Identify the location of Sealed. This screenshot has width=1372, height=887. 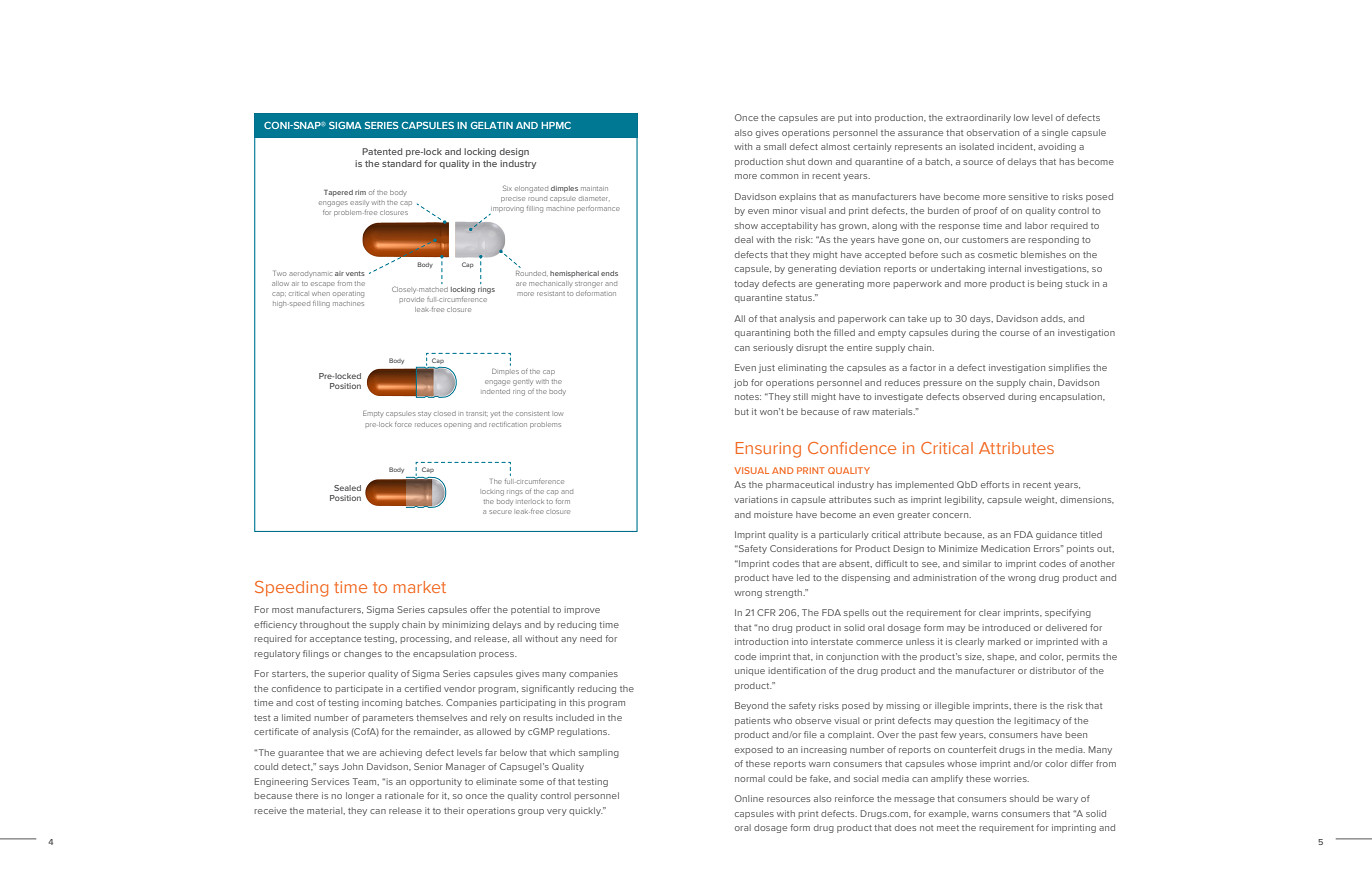
(347, 488).
